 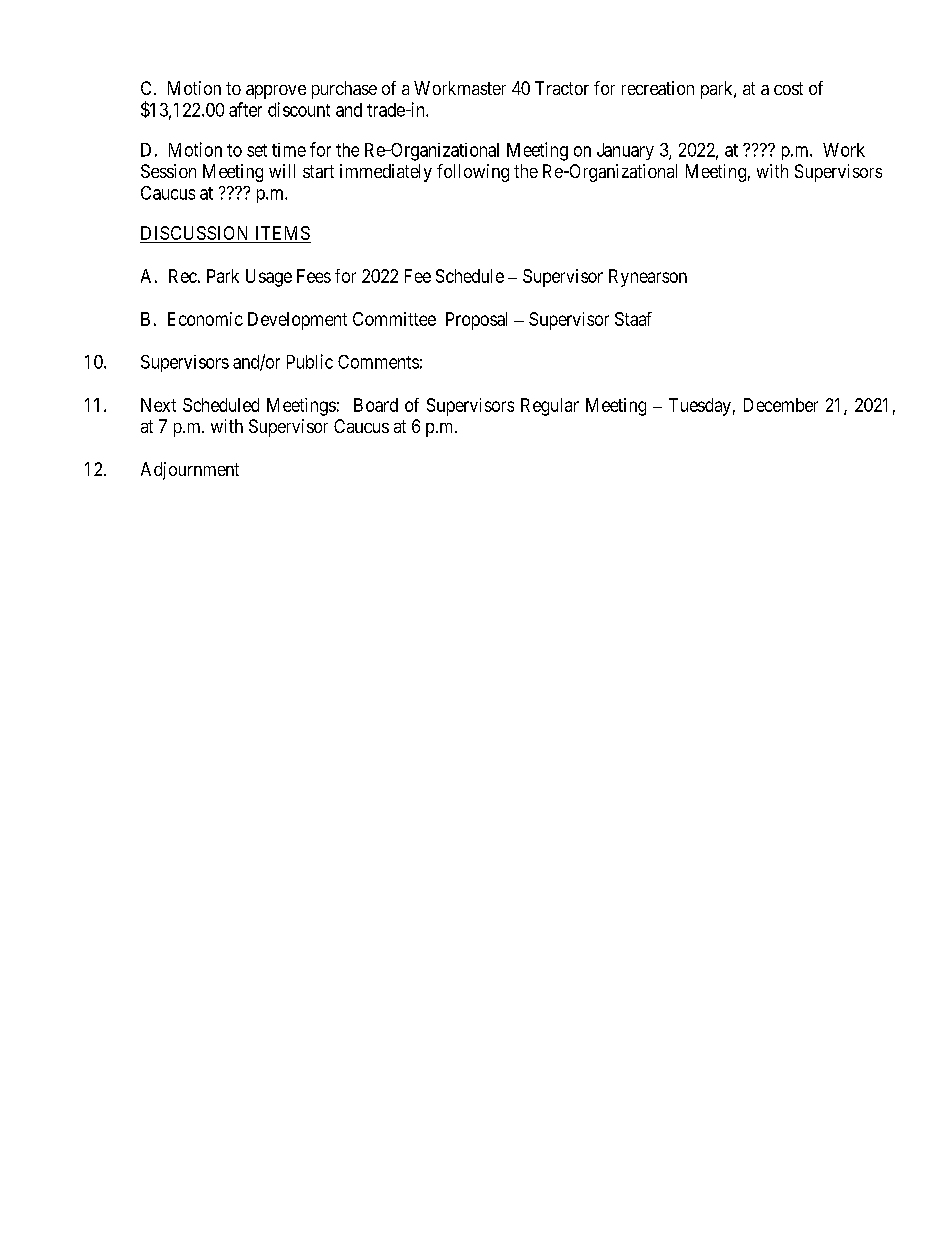 What do you see at coordinates (658, 88) in the image?
I see `recreation` at bounding box center [658, 88].
